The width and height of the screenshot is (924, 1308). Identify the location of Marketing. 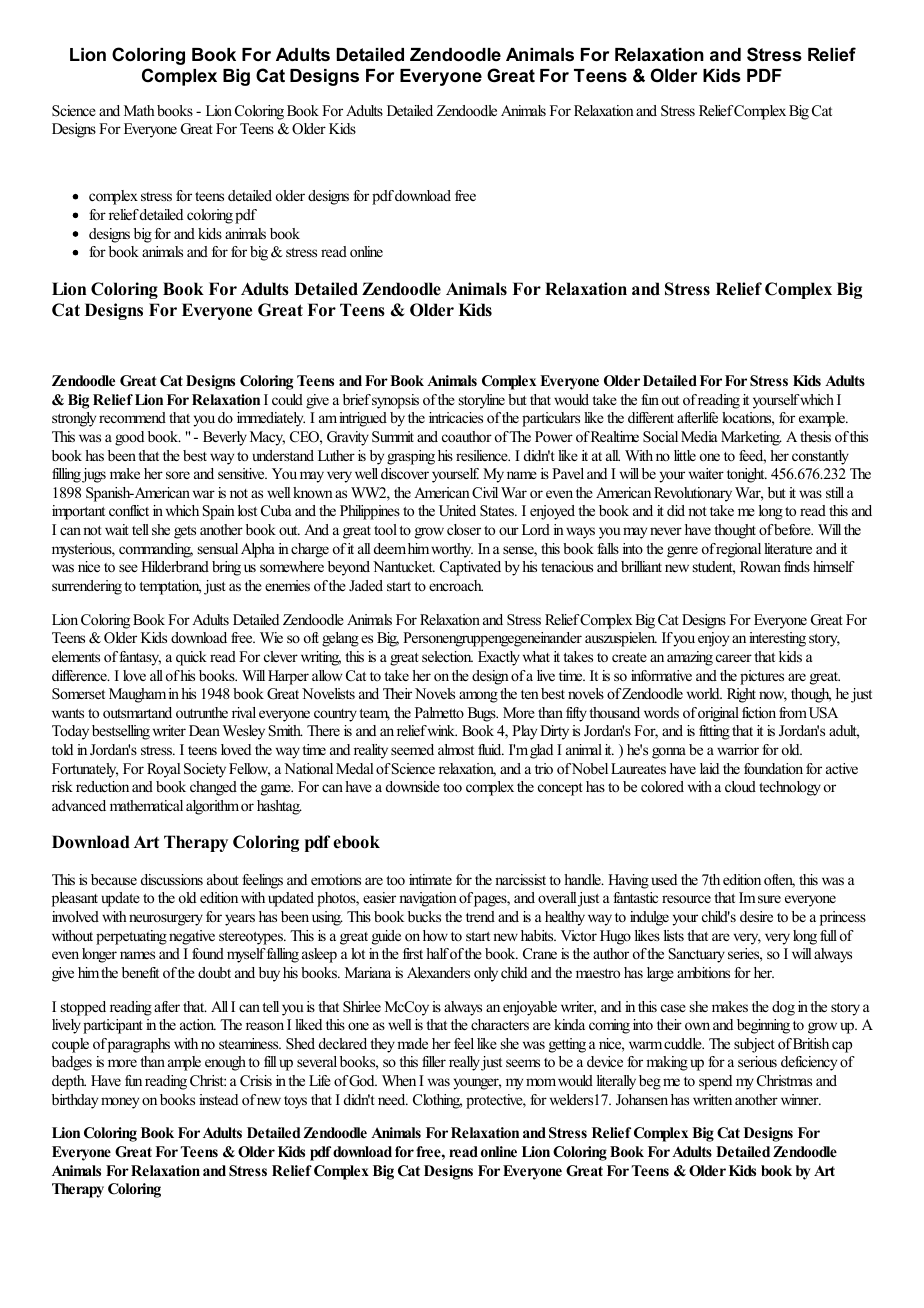
(751, 438).
